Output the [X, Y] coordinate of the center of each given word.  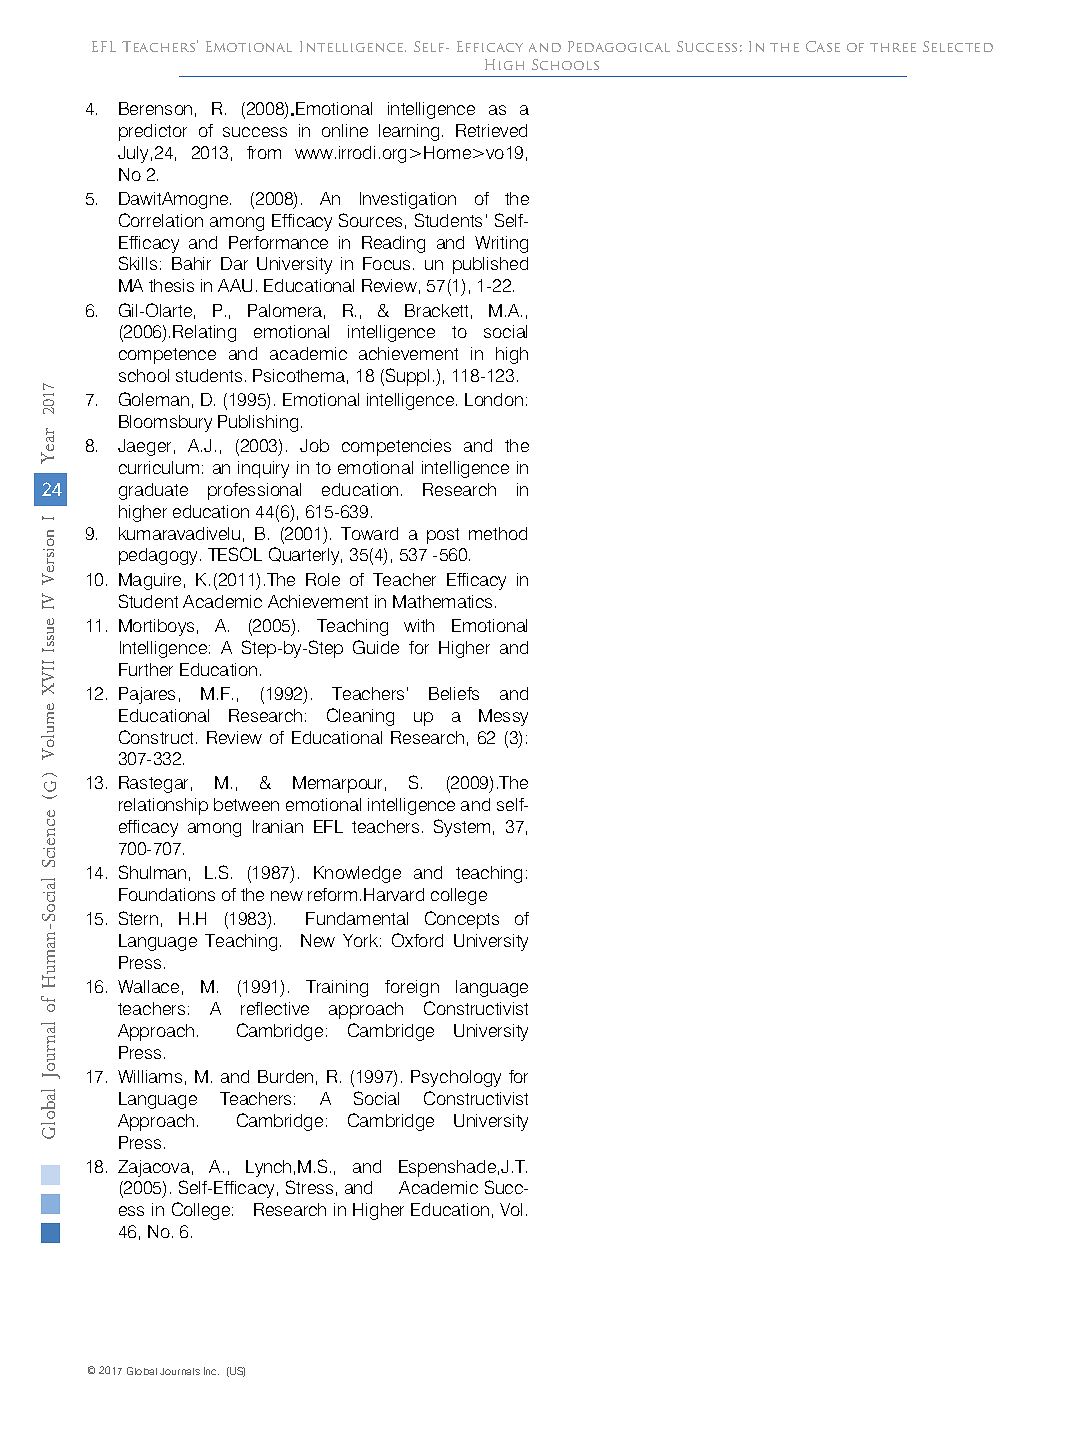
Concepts [462, 920]
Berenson [155, 108]
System [462, 828]
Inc [211, 1371]
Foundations [167, 894]
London [494, 399]
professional [254, 491]
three [893, 47]
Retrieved [491, 130]
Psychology [456, 1078]
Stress [309, 1187]
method [498, 533]
